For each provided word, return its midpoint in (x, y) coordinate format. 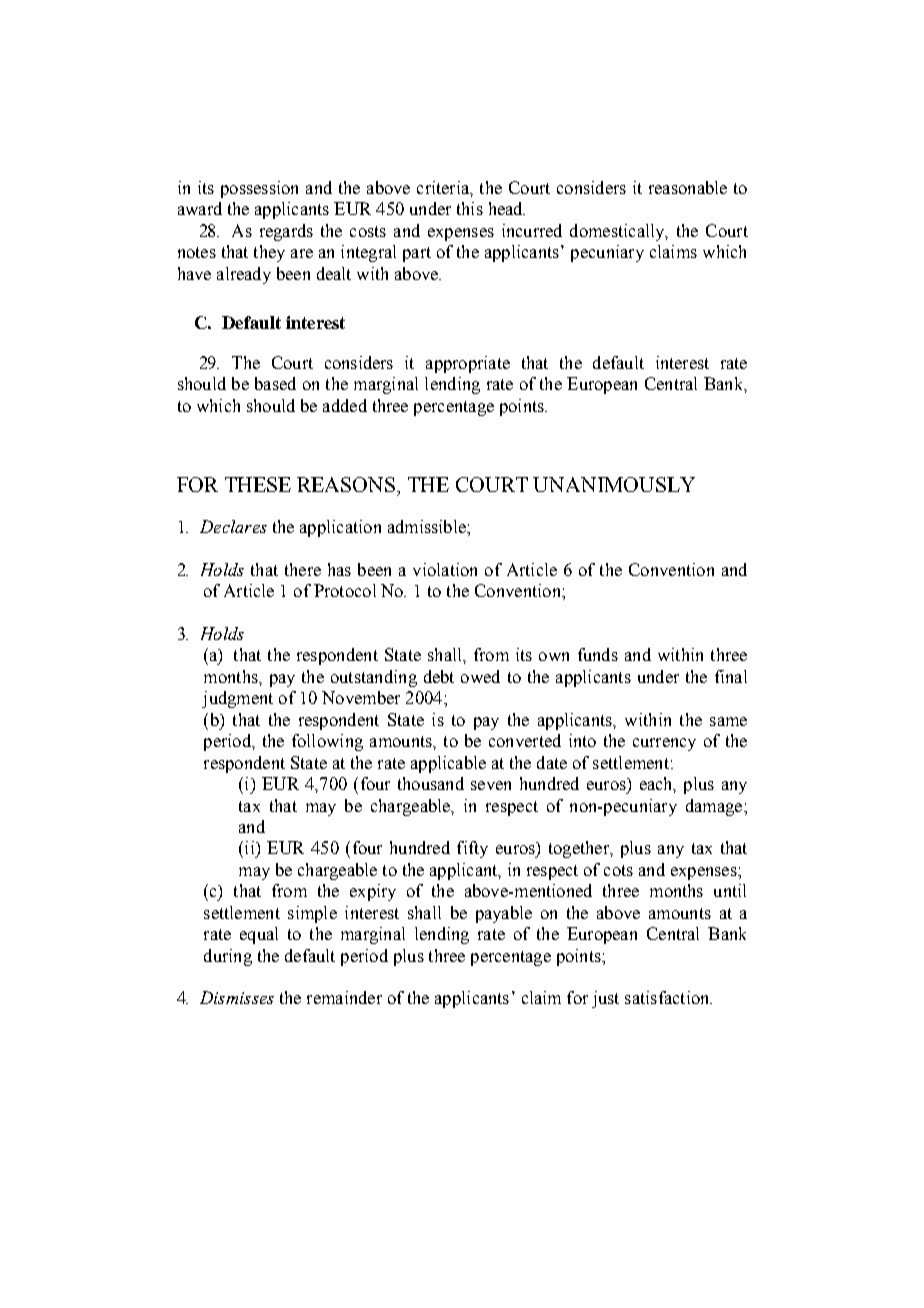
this (470, 208)
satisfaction (668, 997)
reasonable (688, 187)
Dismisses (237, 997)
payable (504, 914)
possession (259, 189)
